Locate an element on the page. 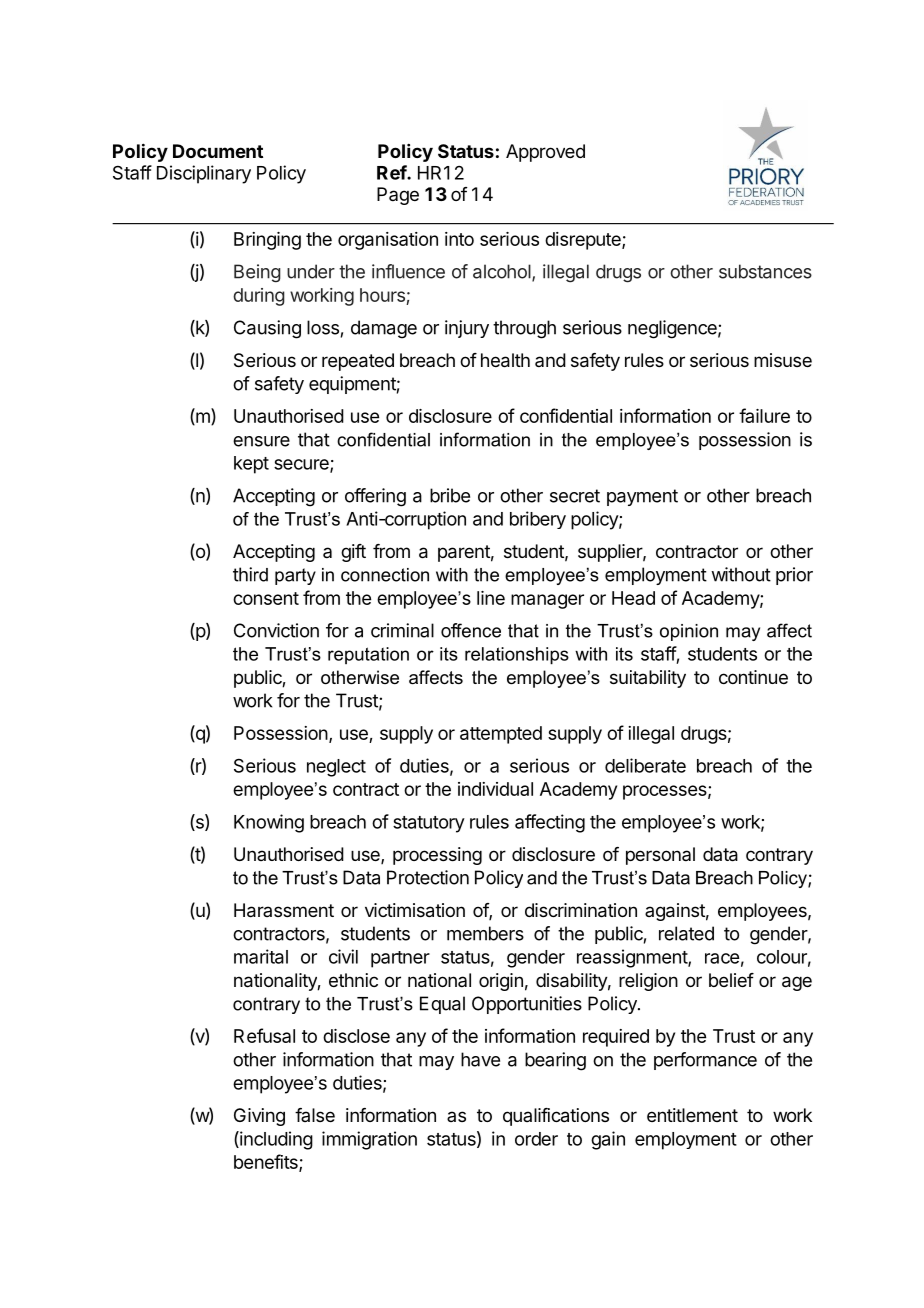 This image has width=924, height=1308. relationships is located at coordinates (517, 656).
